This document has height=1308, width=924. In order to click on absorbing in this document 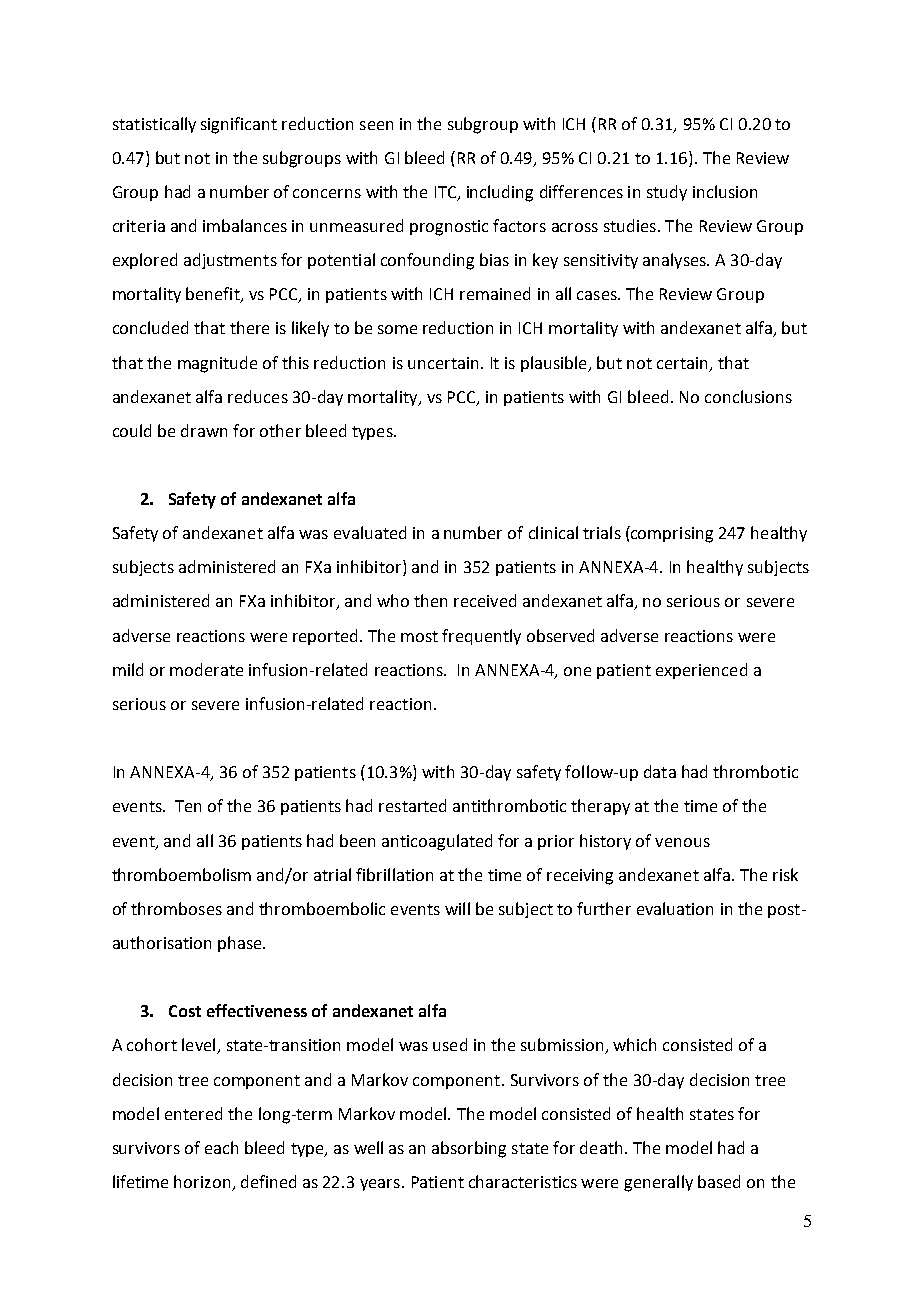, I will do `click(469, 1149)`.
